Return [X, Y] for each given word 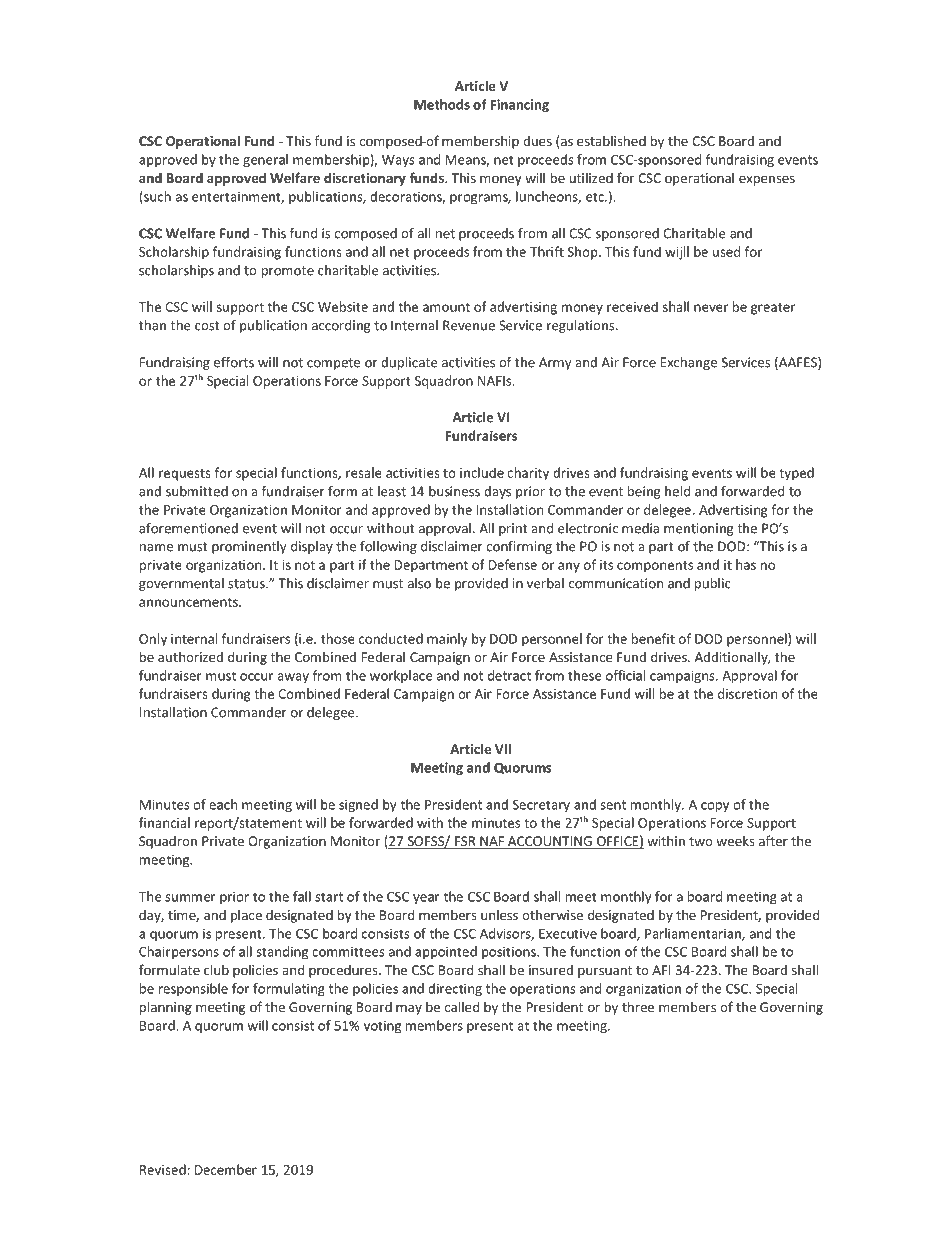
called [461, 1006]
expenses [767, 181]
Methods [442, 104]
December [226, 1169]
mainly [447, 640]
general [265, 160]
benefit [653, 638]
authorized [190, 656]
